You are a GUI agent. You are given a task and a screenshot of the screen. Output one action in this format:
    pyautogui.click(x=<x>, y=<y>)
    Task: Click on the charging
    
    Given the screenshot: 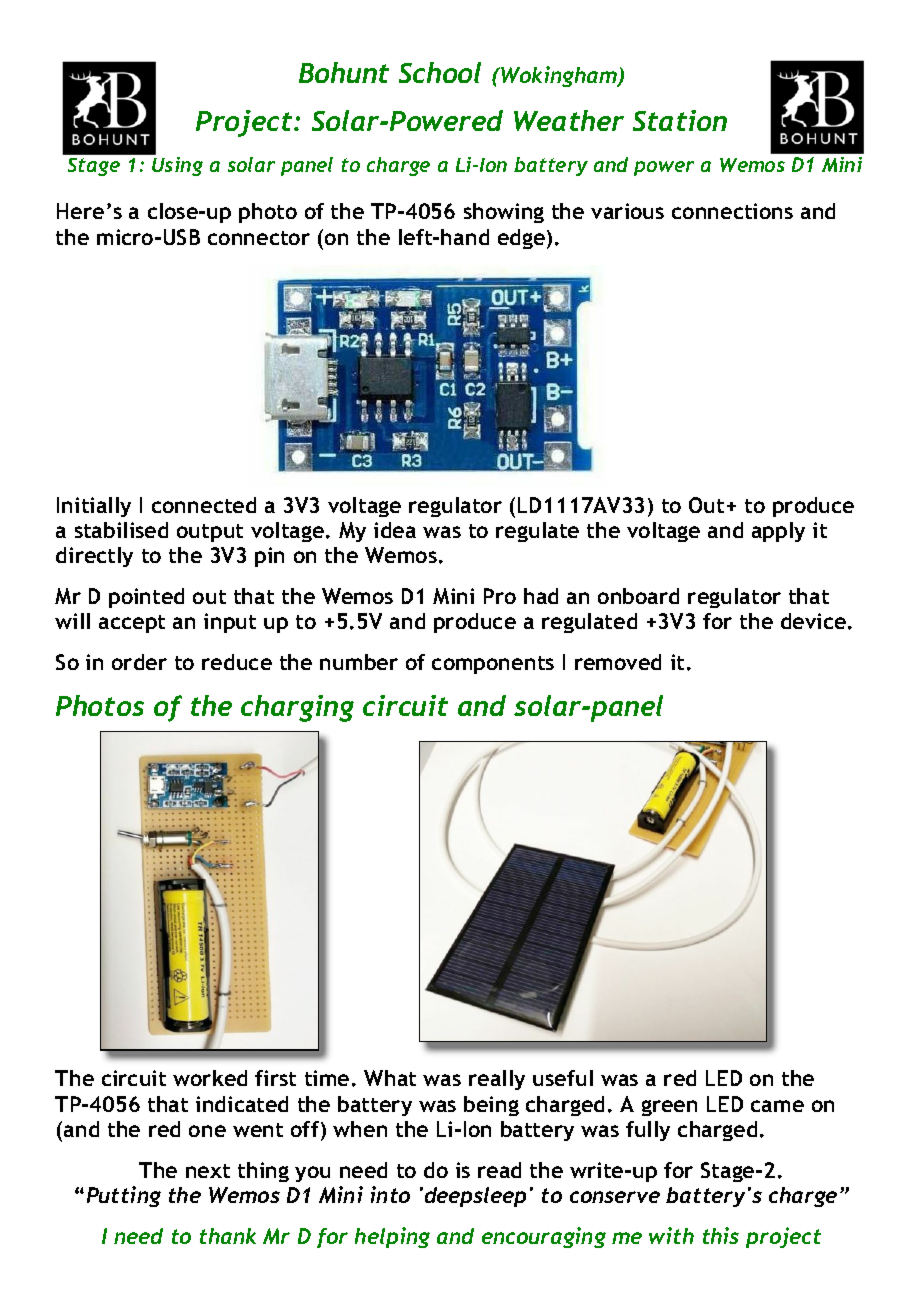 What is the action you would take?
    pyautogui.click(x=297, y=708)
